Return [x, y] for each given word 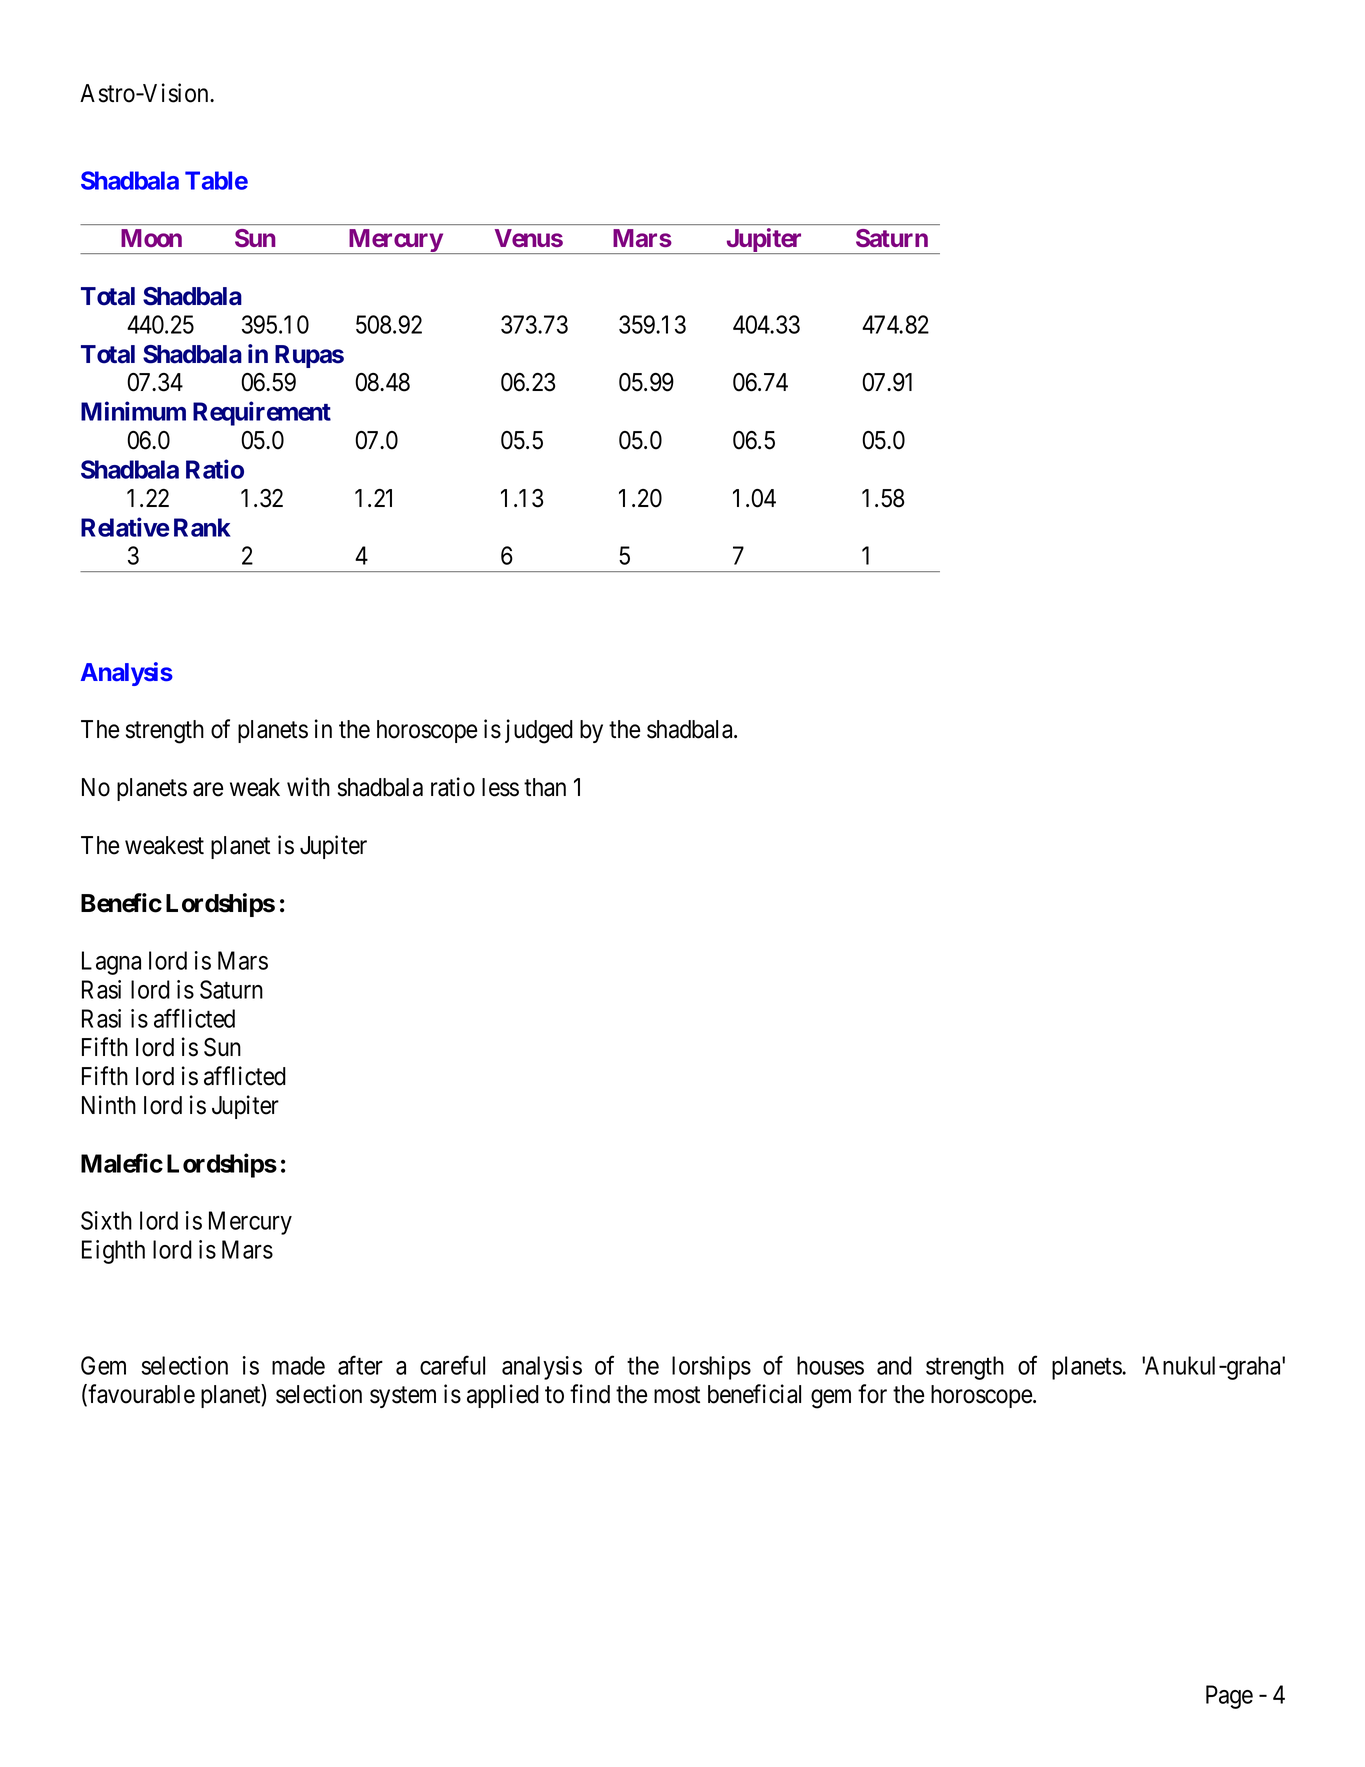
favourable [141, 1394]
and [894, 1365]
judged [539, 731]
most [677, 1395]
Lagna [111, 963]
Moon [151, 238]
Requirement [262, 413]
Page [1229, 1697]
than [545, 787]
